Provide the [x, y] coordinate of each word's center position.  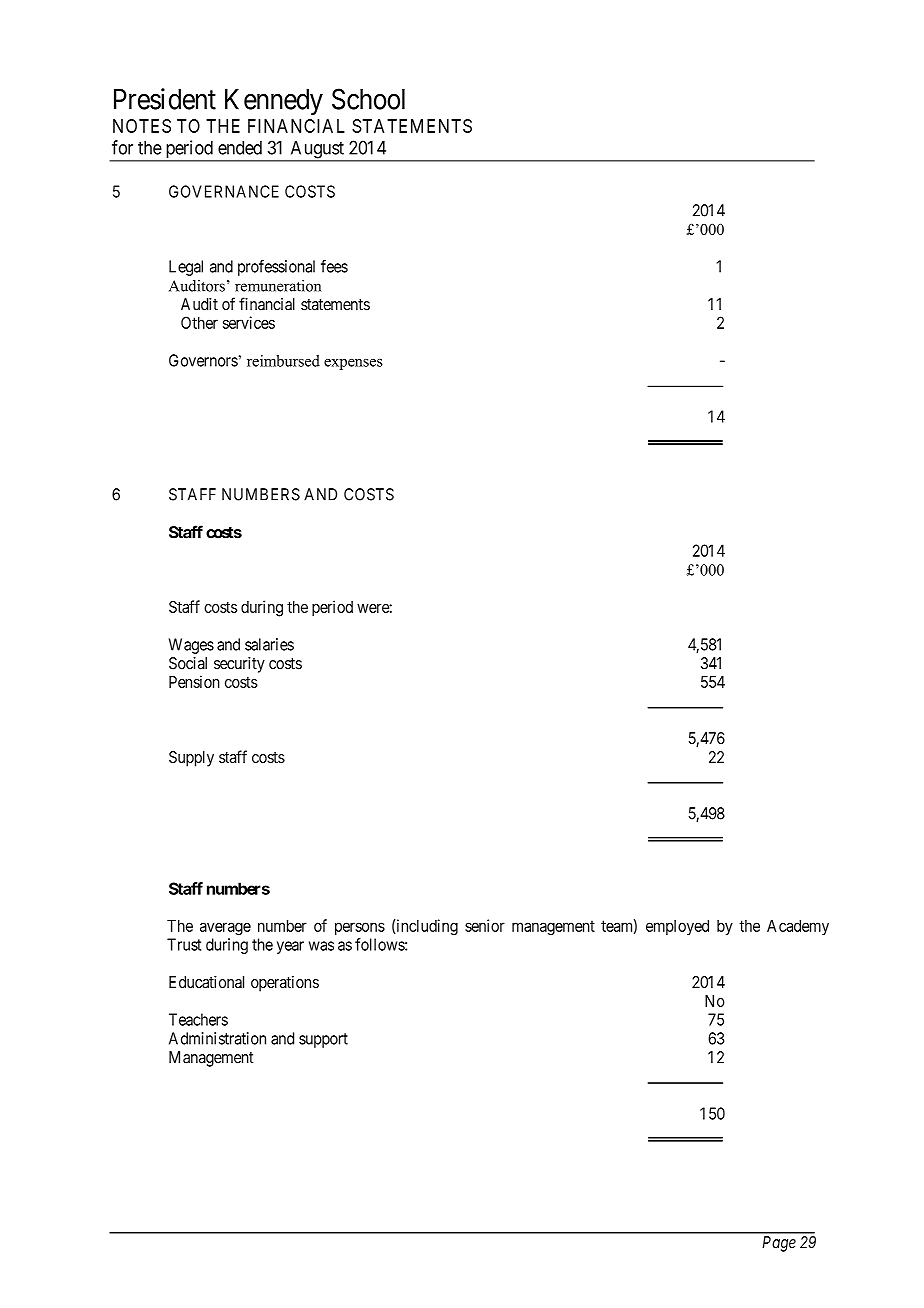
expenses [353, 364]
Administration [217, 1038]
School [368, 99]
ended [240, 148]
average [225, 929]
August [317, 151]
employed [677, 927]
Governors [204, 360]
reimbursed [283, 361]
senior [485, 925]
